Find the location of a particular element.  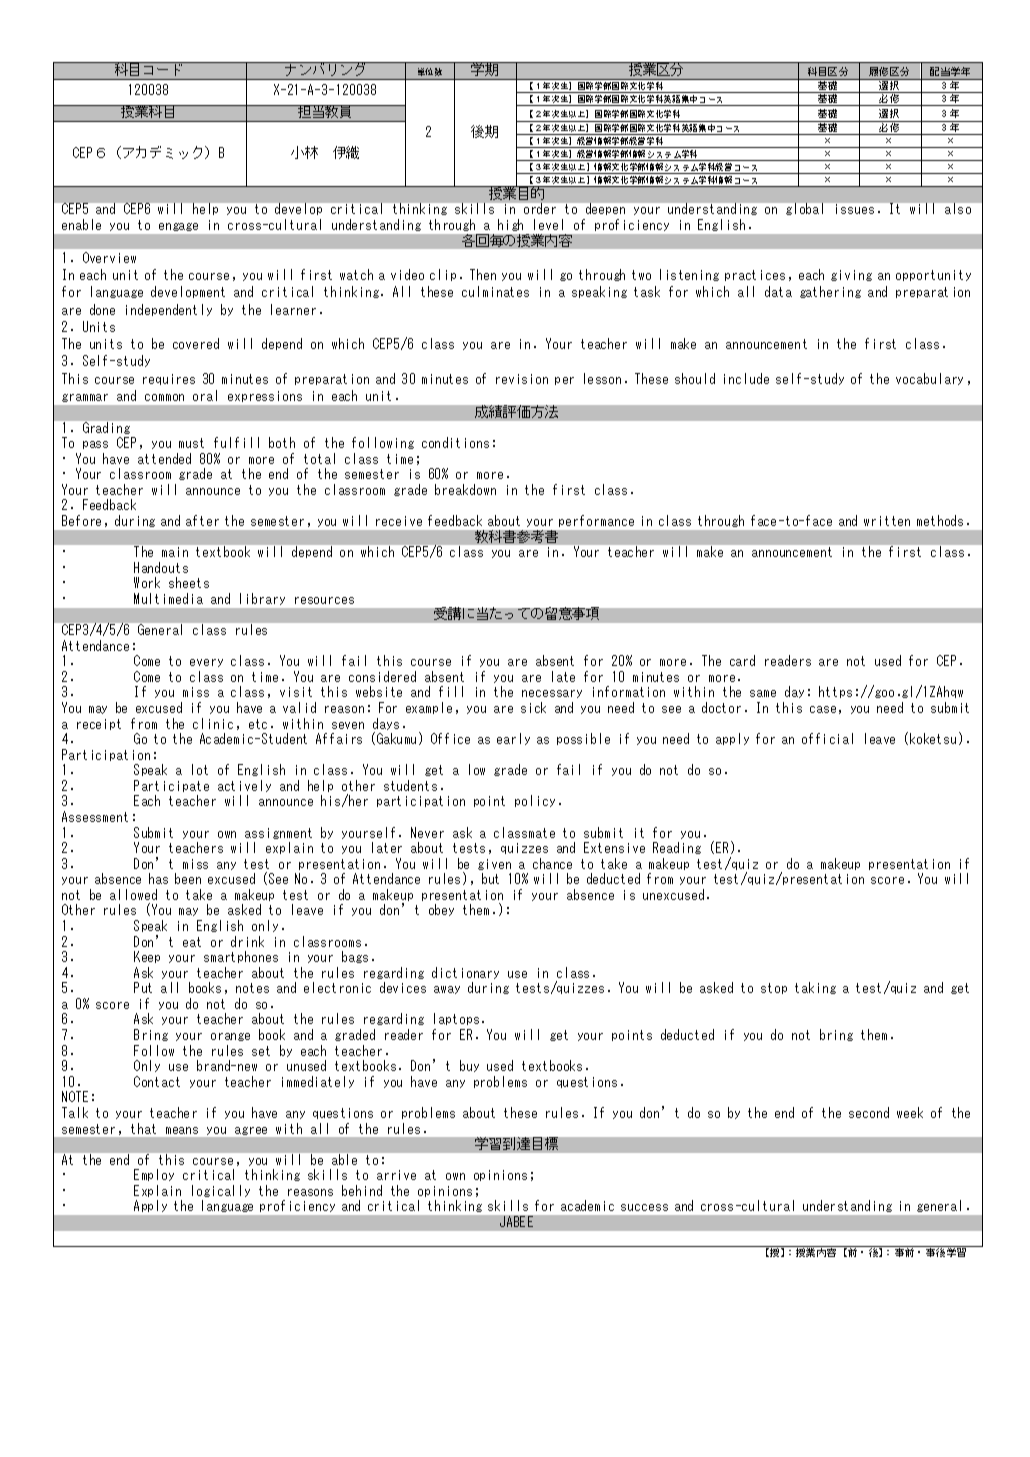

giving is located at coordinates (851, 275).
